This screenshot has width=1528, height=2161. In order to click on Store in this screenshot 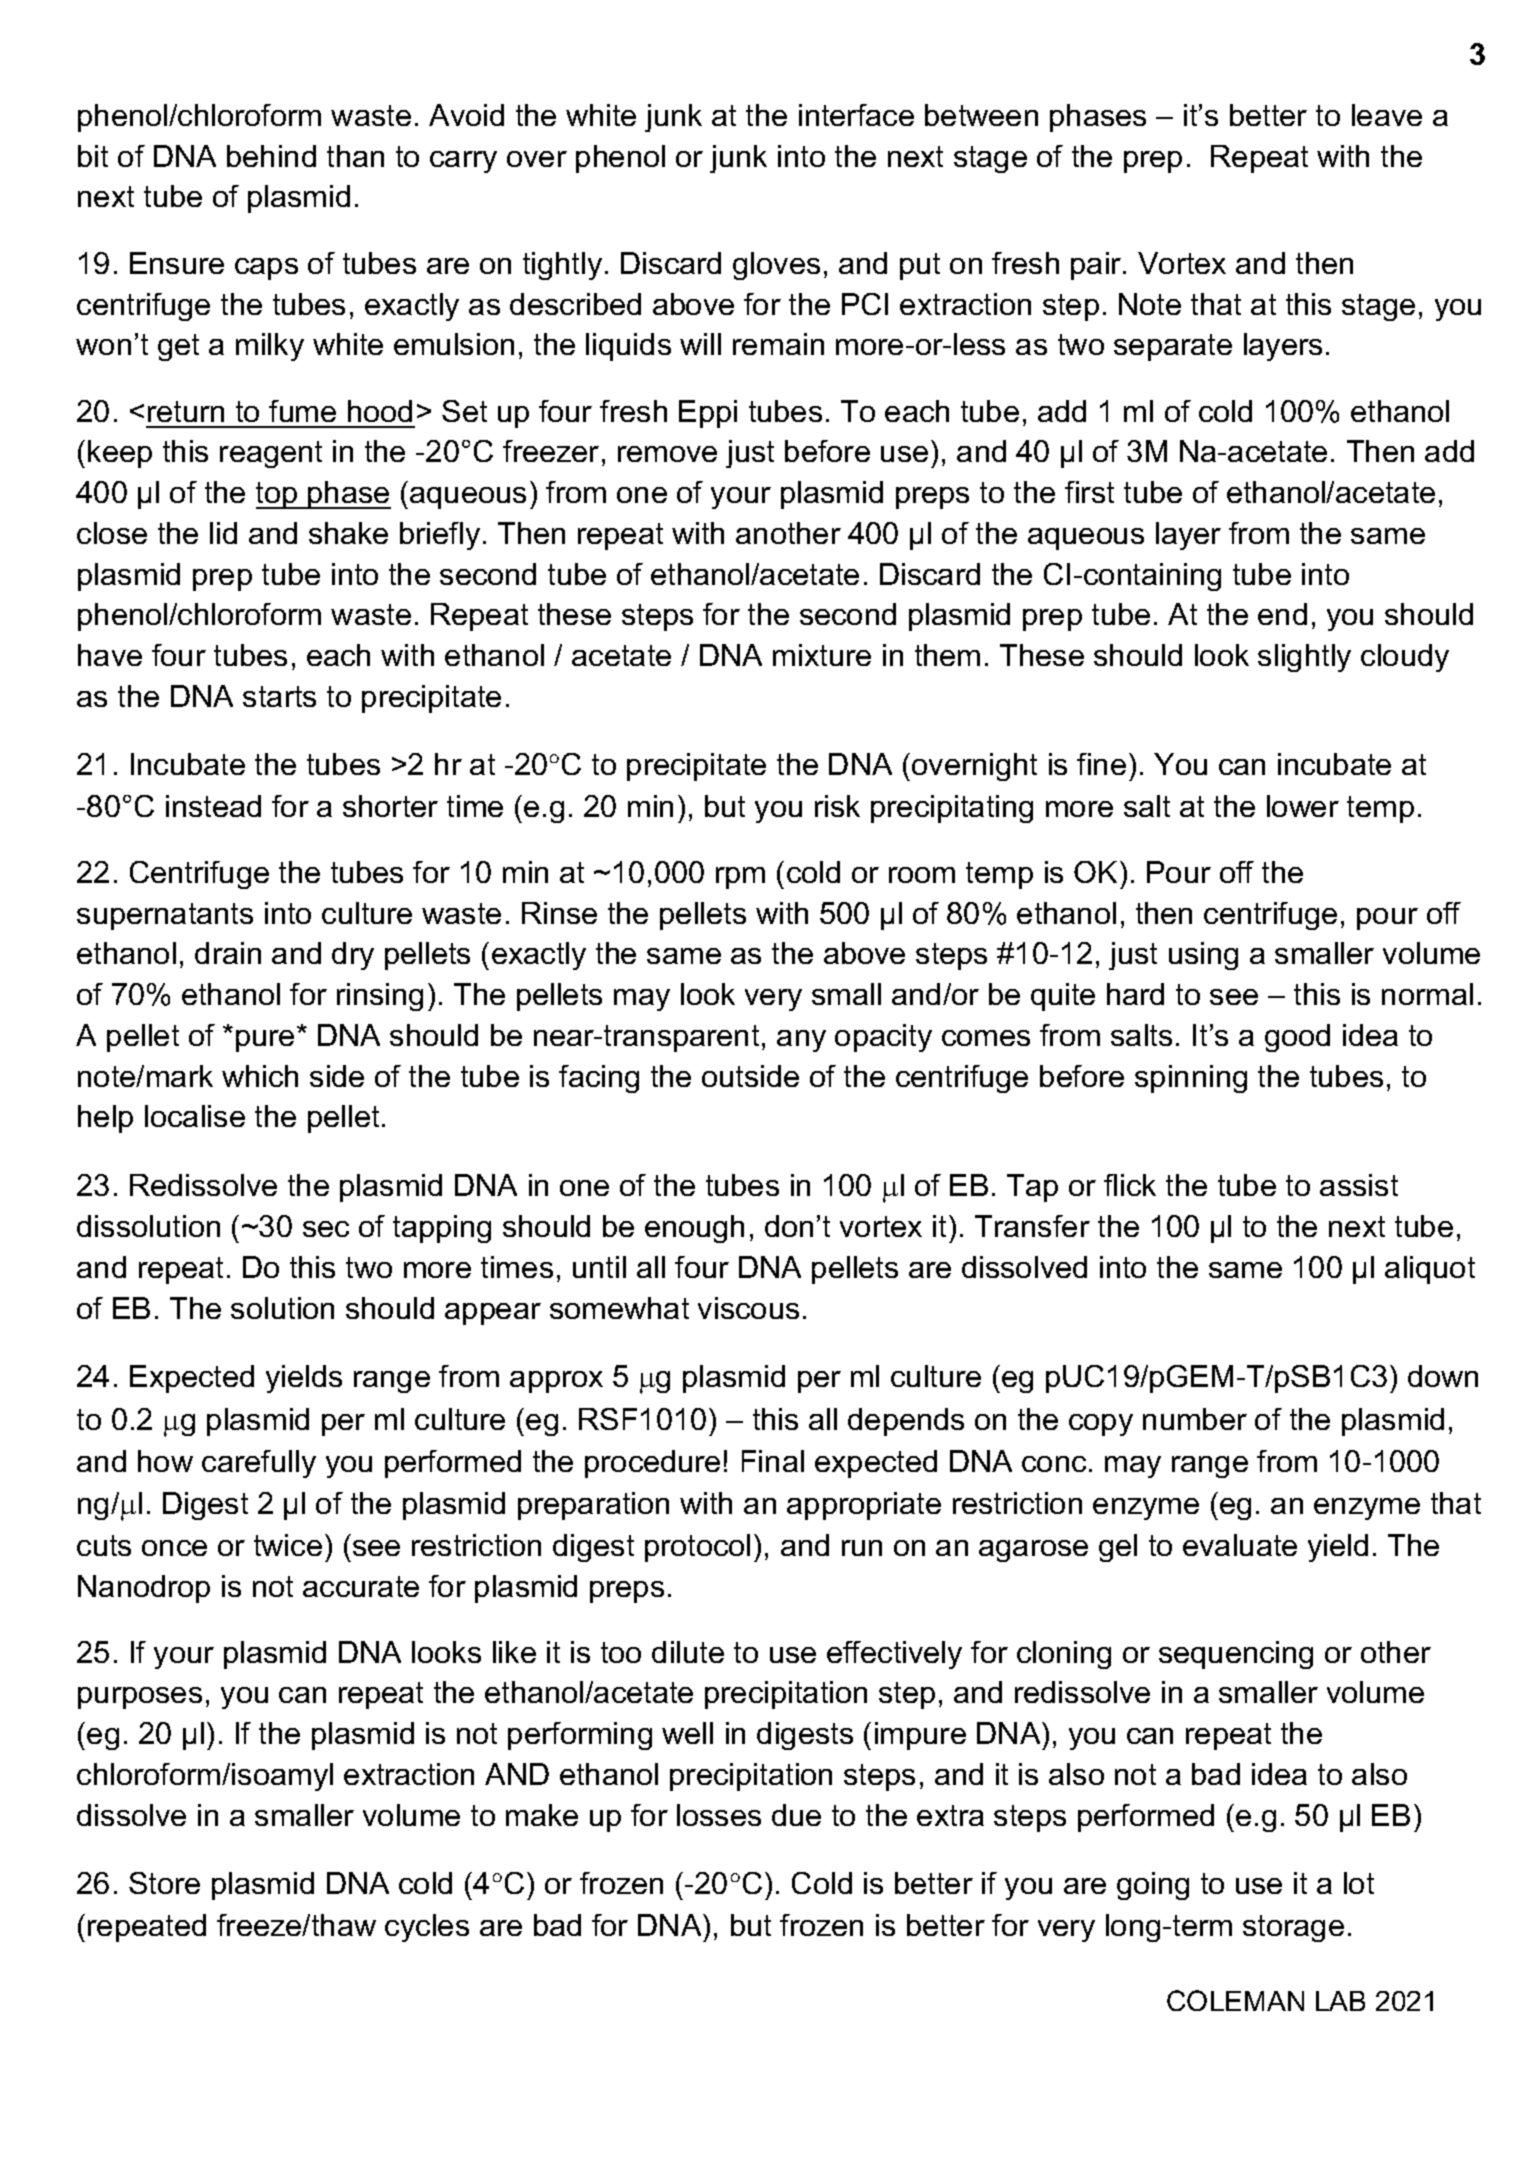, I will do `click(164, 1883)`.
